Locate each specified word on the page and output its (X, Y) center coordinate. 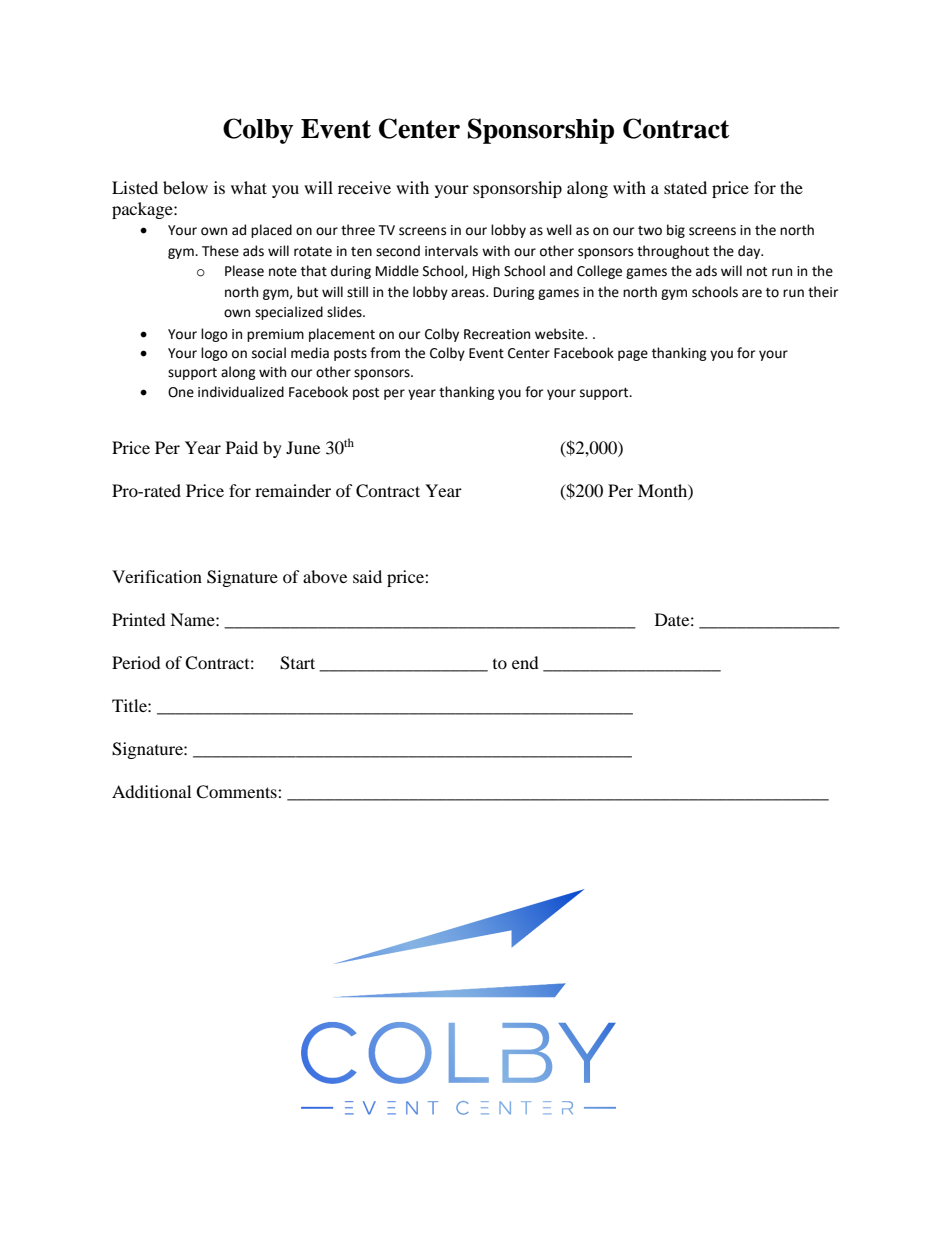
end (525, 662)
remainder (293, 490)
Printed (139, 619)
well (559, 230)
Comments (237, 792)
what (249, 187)
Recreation (497, 334)
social (269, 353)
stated (685, 187)
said (367, 576)
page (633, 355)
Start (297, 663)
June (303, 447)
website (560, 334)
